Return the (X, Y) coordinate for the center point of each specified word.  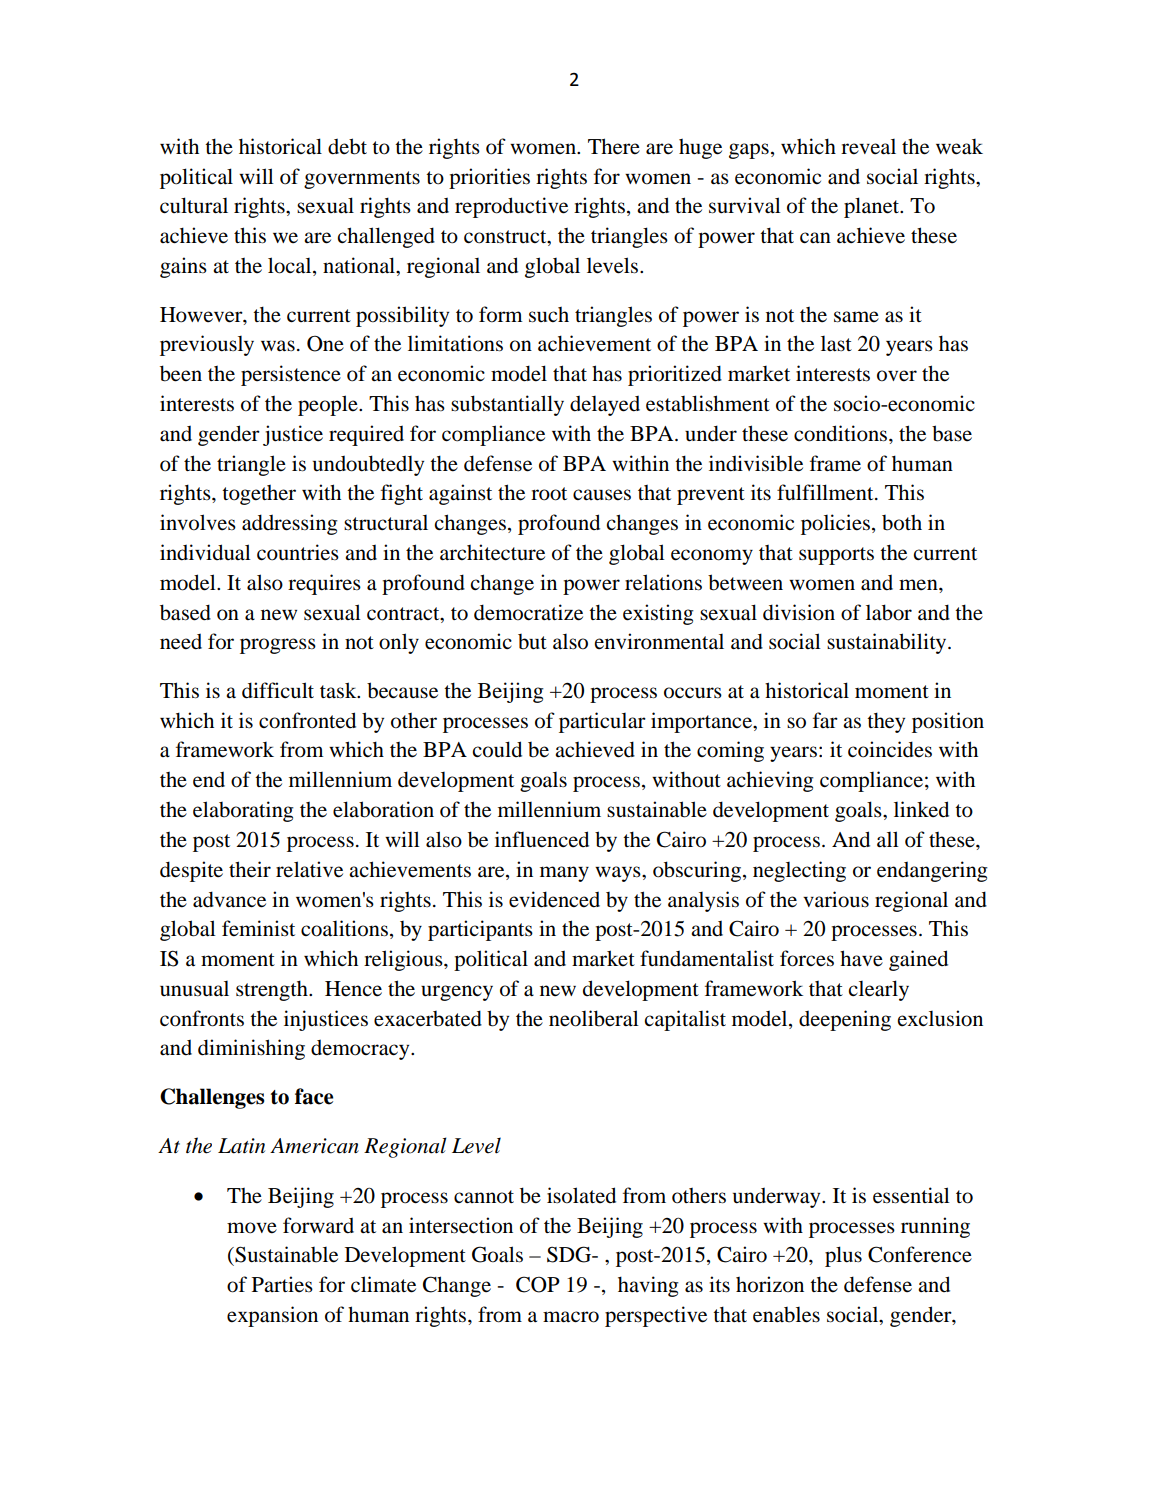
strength (273, 990)
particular (602, 722)
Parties (282, 1284)
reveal (868, 147)
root (549, 494)
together (259, 495)
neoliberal (594, 1018)
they (886, 722)
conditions (842, 433)
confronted (307, 720)
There (614, 146)
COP (538, 1284)
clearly (878, 990)
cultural (194, 205)
